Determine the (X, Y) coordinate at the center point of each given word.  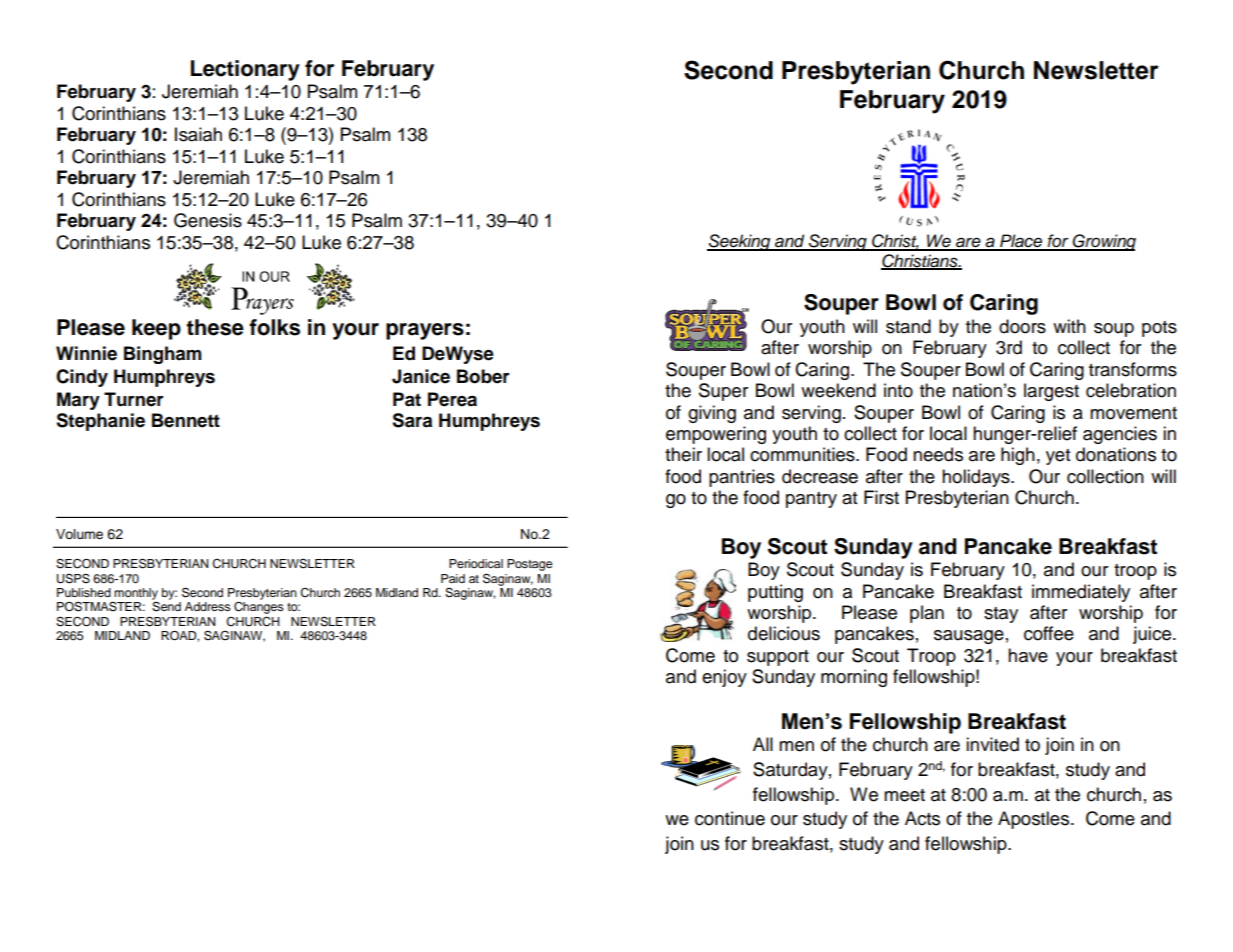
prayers (425, 331)
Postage (530, 565)
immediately (1081, 593)
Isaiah (198, 134)
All (763, 744)
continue (730, 818)
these (215, 327)
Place (1021, 242)
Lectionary (245, 70)
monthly (136, 594)
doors (1022, 326)
